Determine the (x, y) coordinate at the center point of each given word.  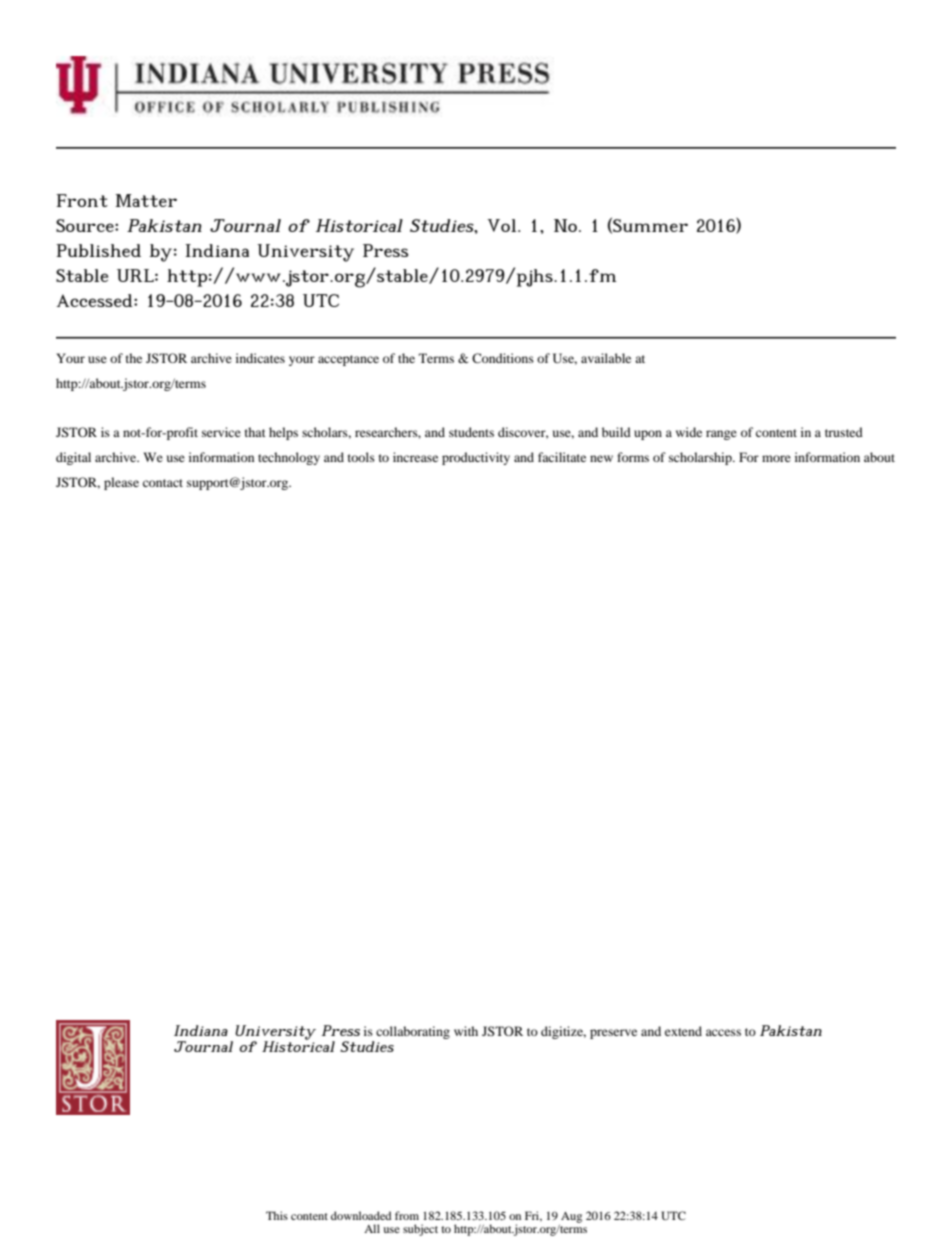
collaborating (412, 1034)
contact (163, 483)
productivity (476, 458)
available (606, 358)
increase (415, 457)
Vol (503, 225)
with (466, 1031)
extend (683, 1031)
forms (633, 457)
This (277, 1215)
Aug (571, 1217)
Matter (146, 200)
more (776, 458)
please (121, 483)
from (407, 1215)
